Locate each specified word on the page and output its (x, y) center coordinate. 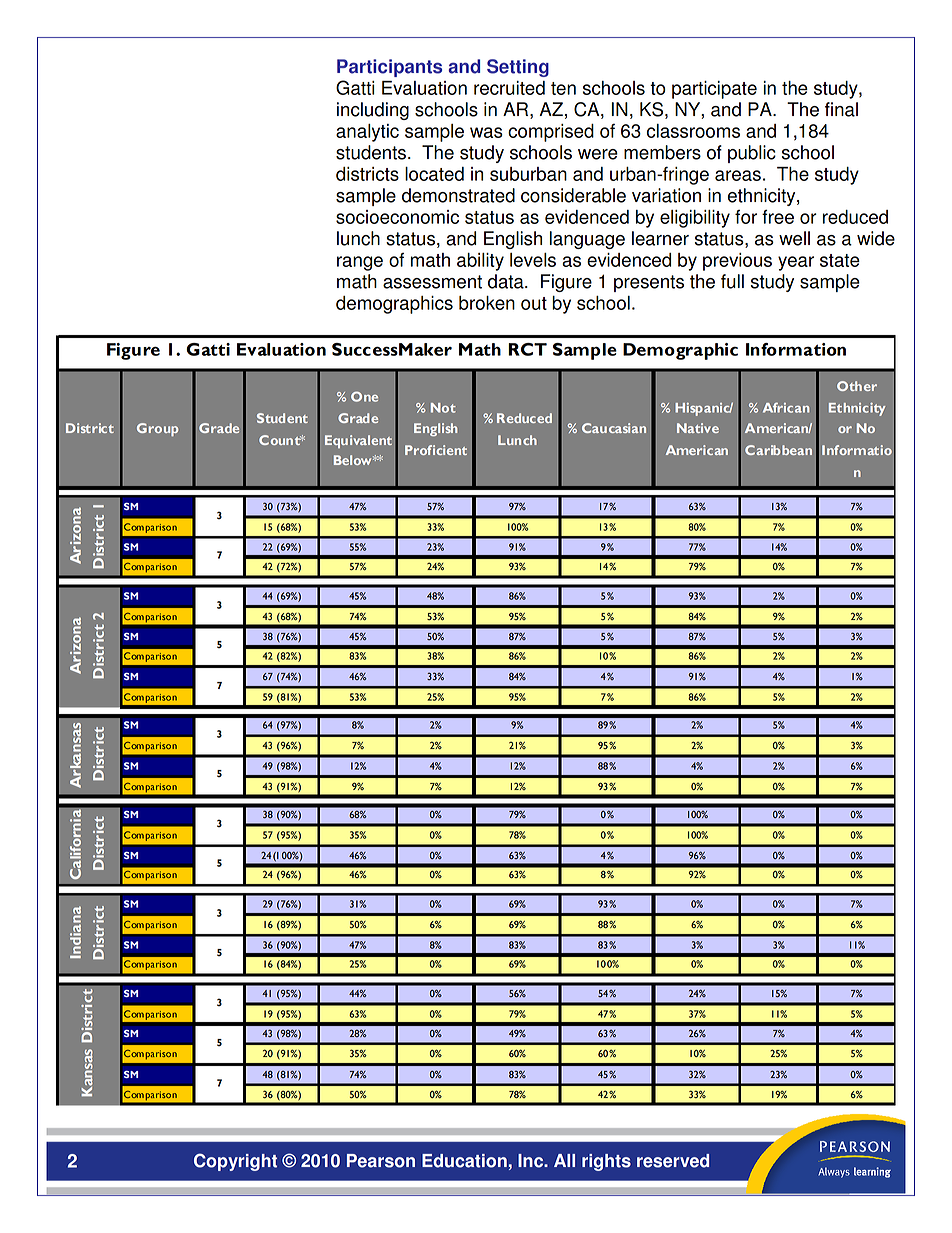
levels (533, 260)
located (434, 174)
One (364, 396)
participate (714, 90)
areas (738, 175)
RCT (527, 349)
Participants (389, 68)
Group (157, 429)
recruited (509, 88)
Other (857, 386)
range (360, 263)
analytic (367, 133)
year (796, 263)
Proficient (436, 450)
